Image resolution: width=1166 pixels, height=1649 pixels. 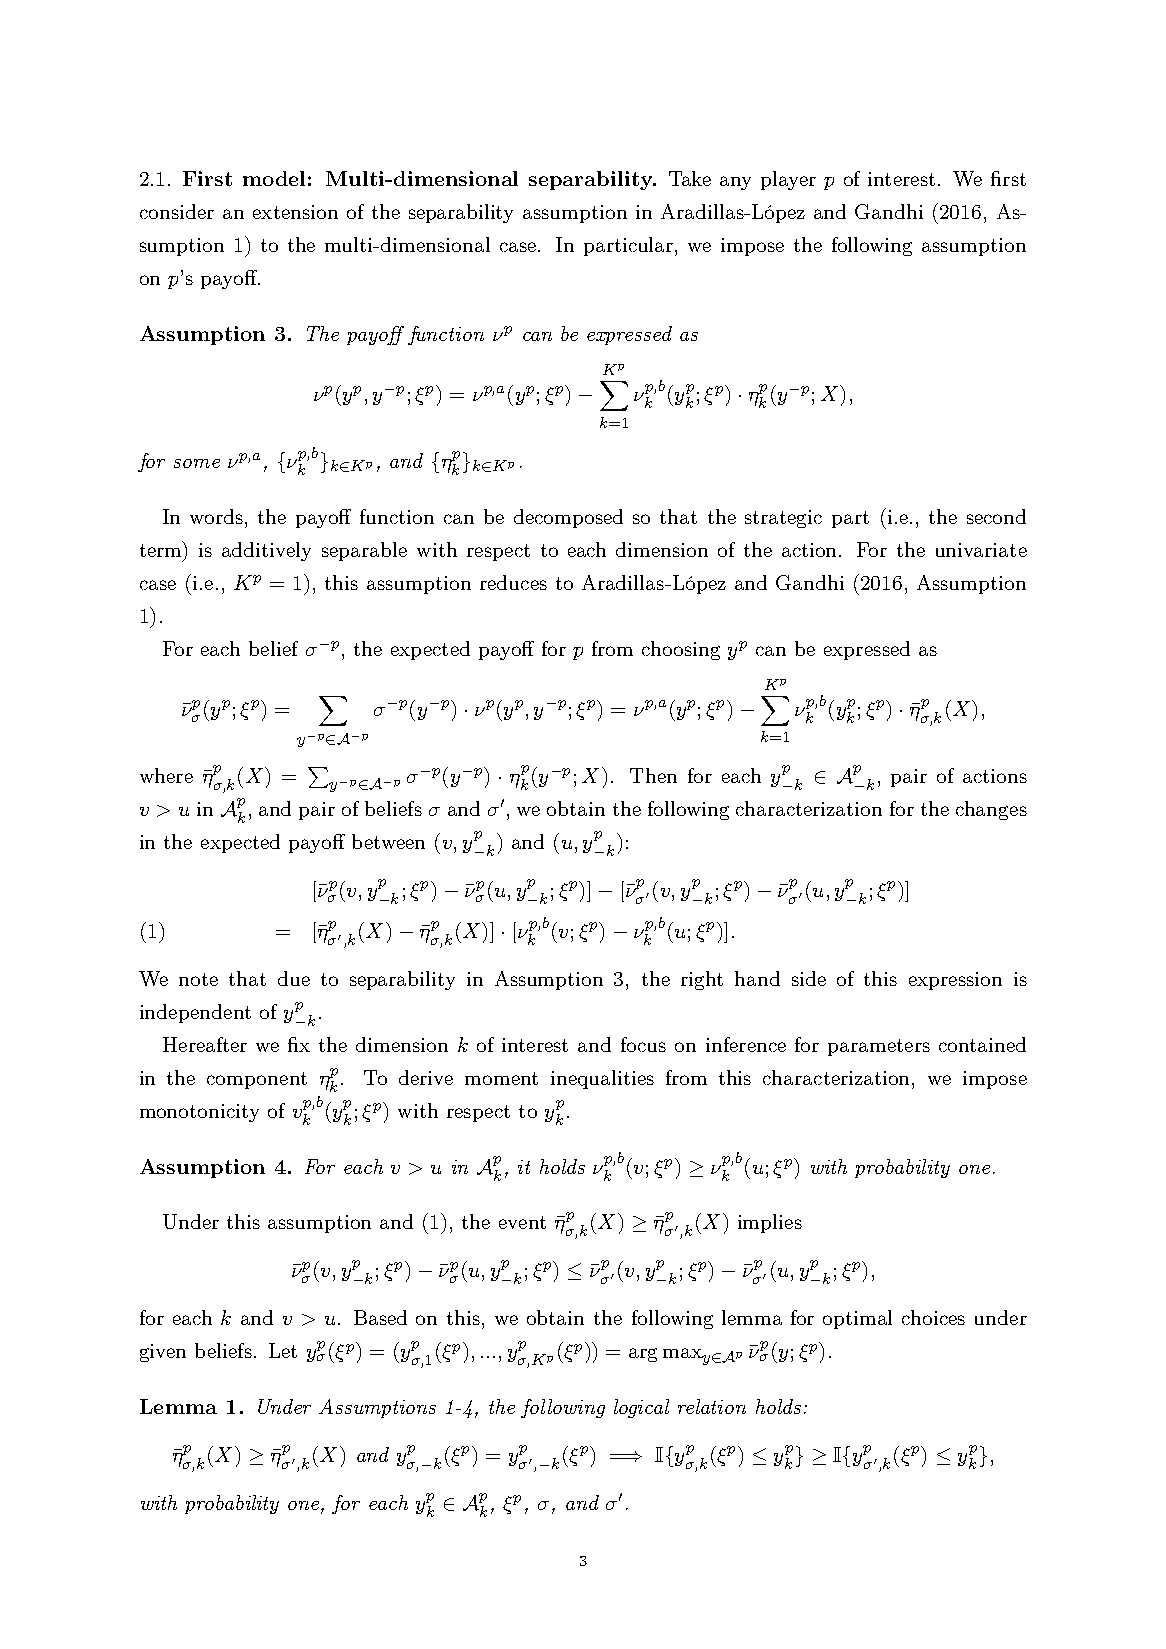 I want to click on extension, so click(x=295, y=212).
